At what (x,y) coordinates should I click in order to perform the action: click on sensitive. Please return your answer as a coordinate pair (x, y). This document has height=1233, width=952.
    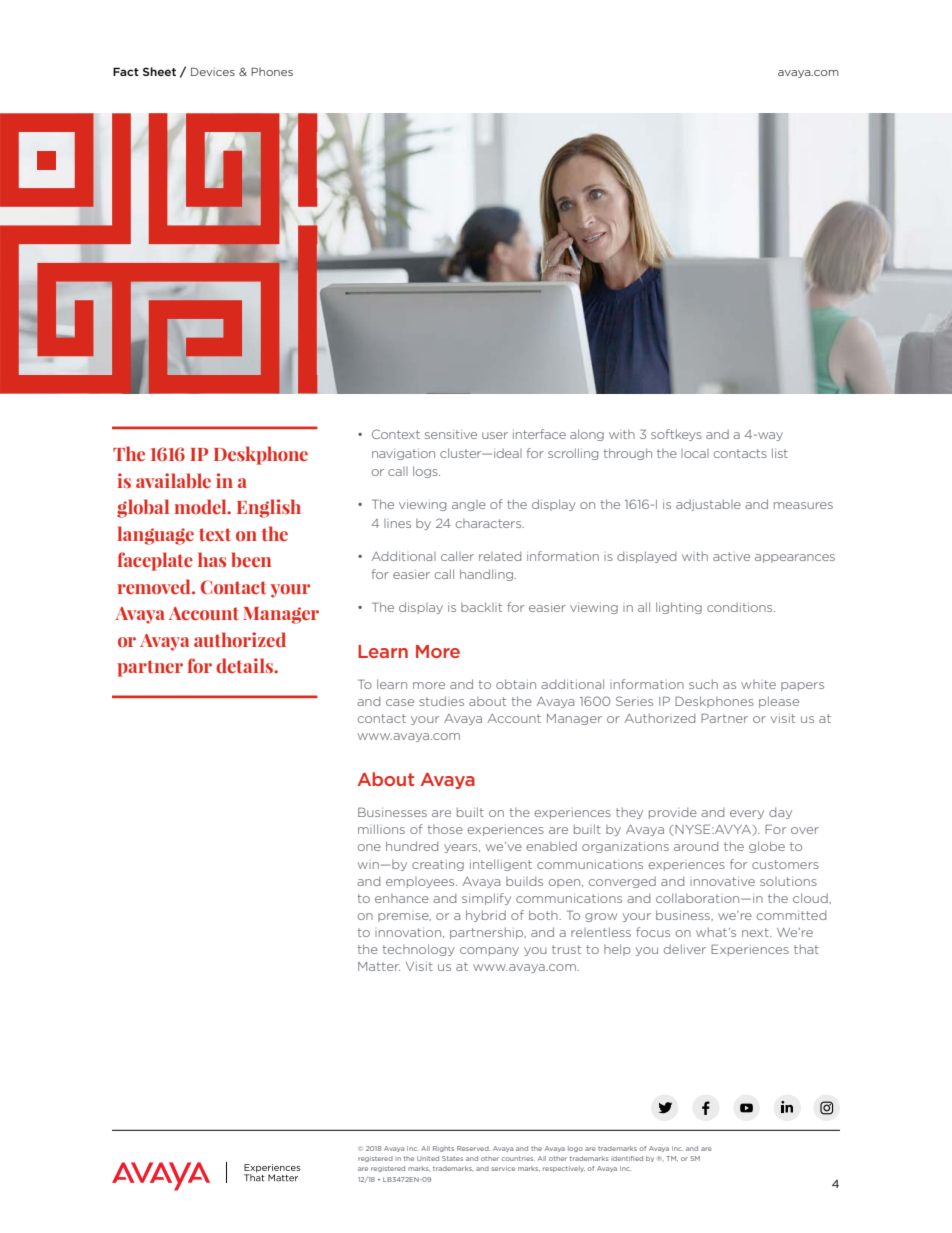
    Looking at the image, I should click on (451, 434).
